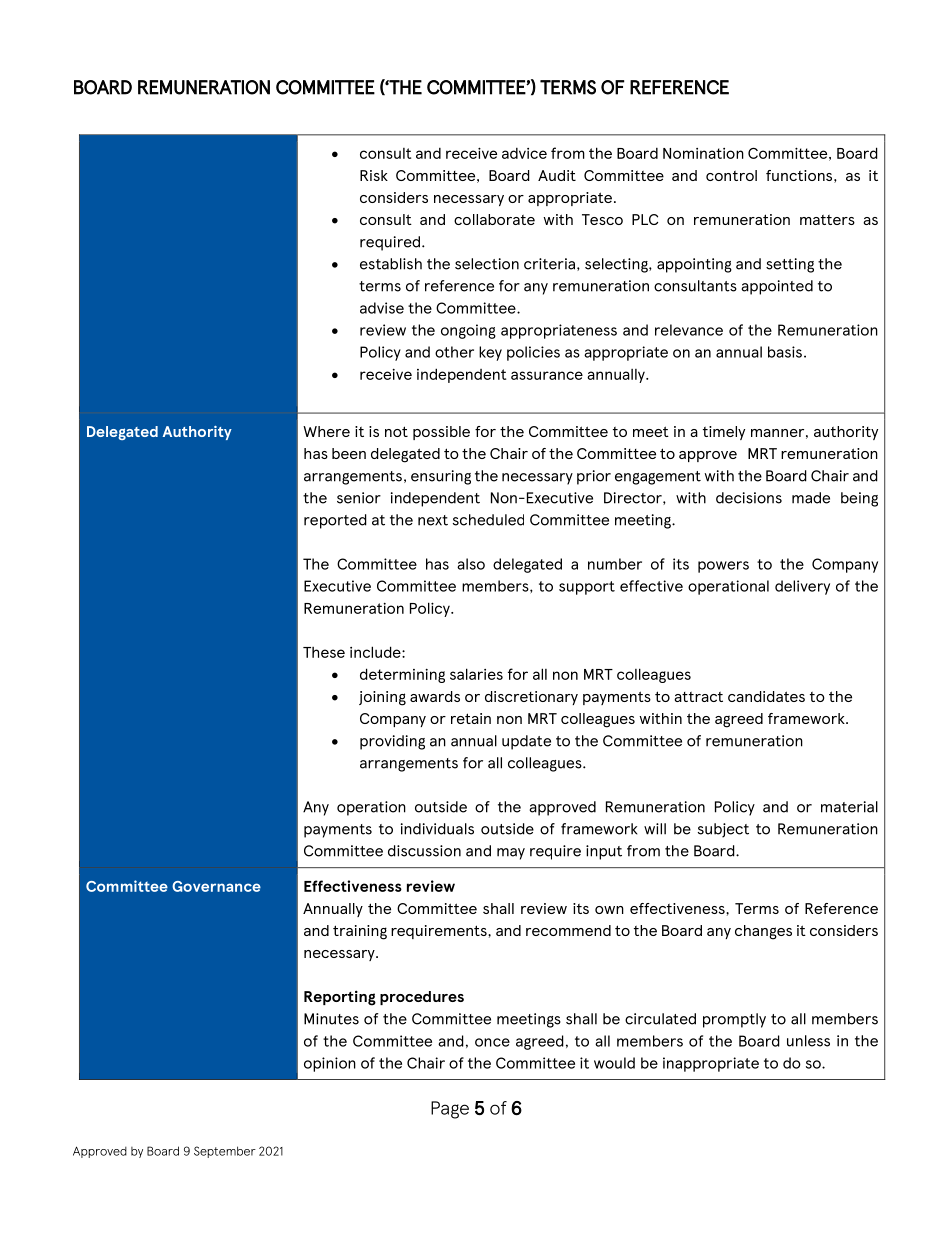 This screenshot has height=1233, width=952. Describe the element at coordinates (511, 854) in the screenshot. I see `may` at that location.
